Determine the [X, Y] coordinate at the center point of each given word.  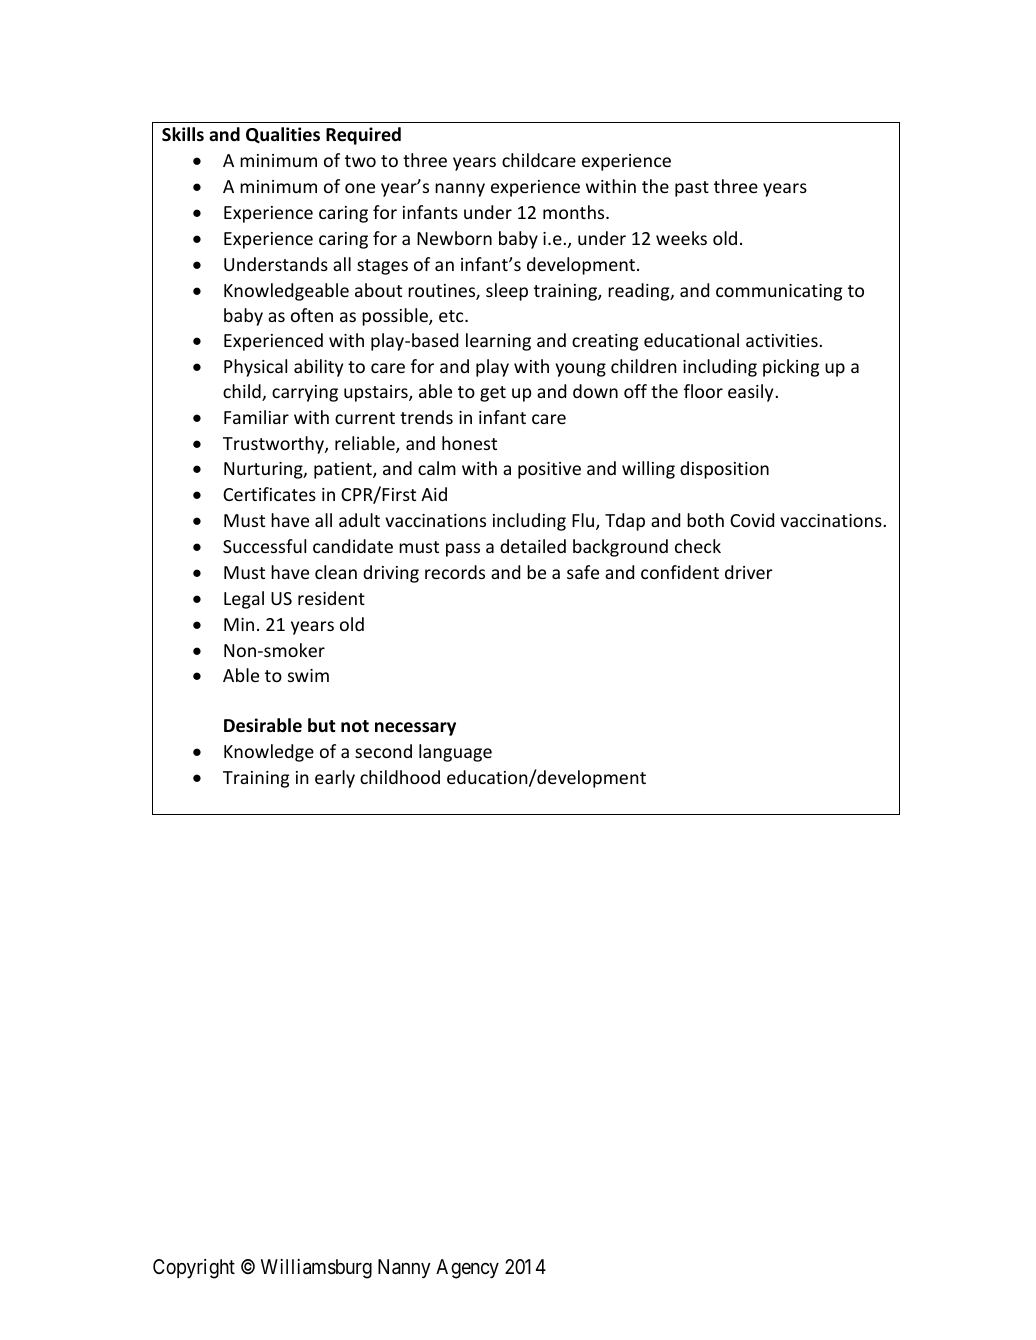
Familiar [256, 417]
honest [469, 443]
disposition [724, 470]
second [383, 751]
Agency [467, 1269]
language [455, 753]
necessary [415, 729]
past [692, 189]
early [335, 779]
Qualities [283, 135]
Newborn [454, 238]
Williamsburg [316, 1269]
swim [308, 675]
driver [749, 572]
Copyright [194, 1269]
